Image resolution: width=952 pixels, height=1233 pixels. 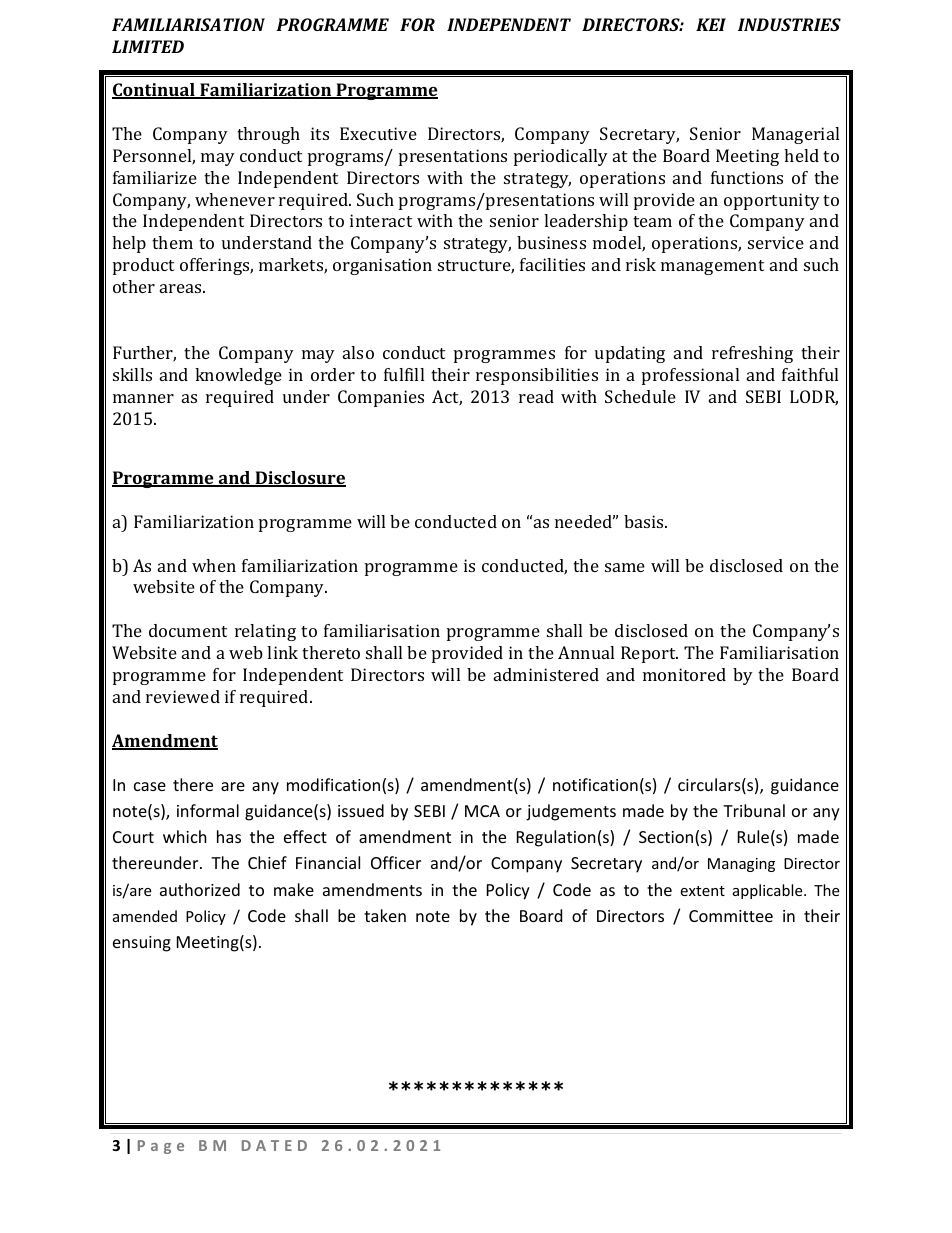 What do you see at coordinates (552, 264) in the document?
I see `facilities` at bounding box center [552, 264].
